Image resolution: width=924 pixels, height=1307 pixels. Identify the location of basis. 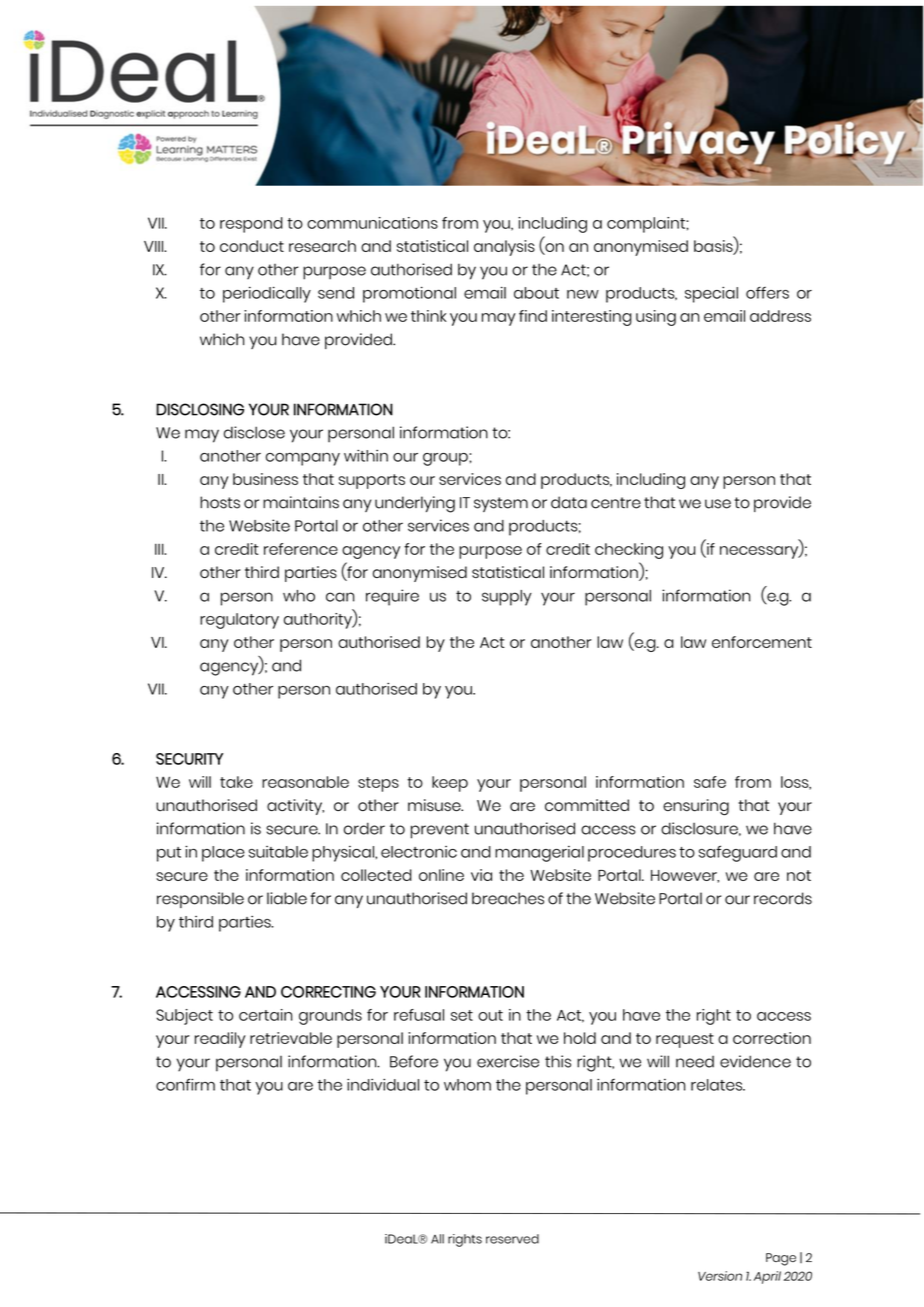
(714, 246).
